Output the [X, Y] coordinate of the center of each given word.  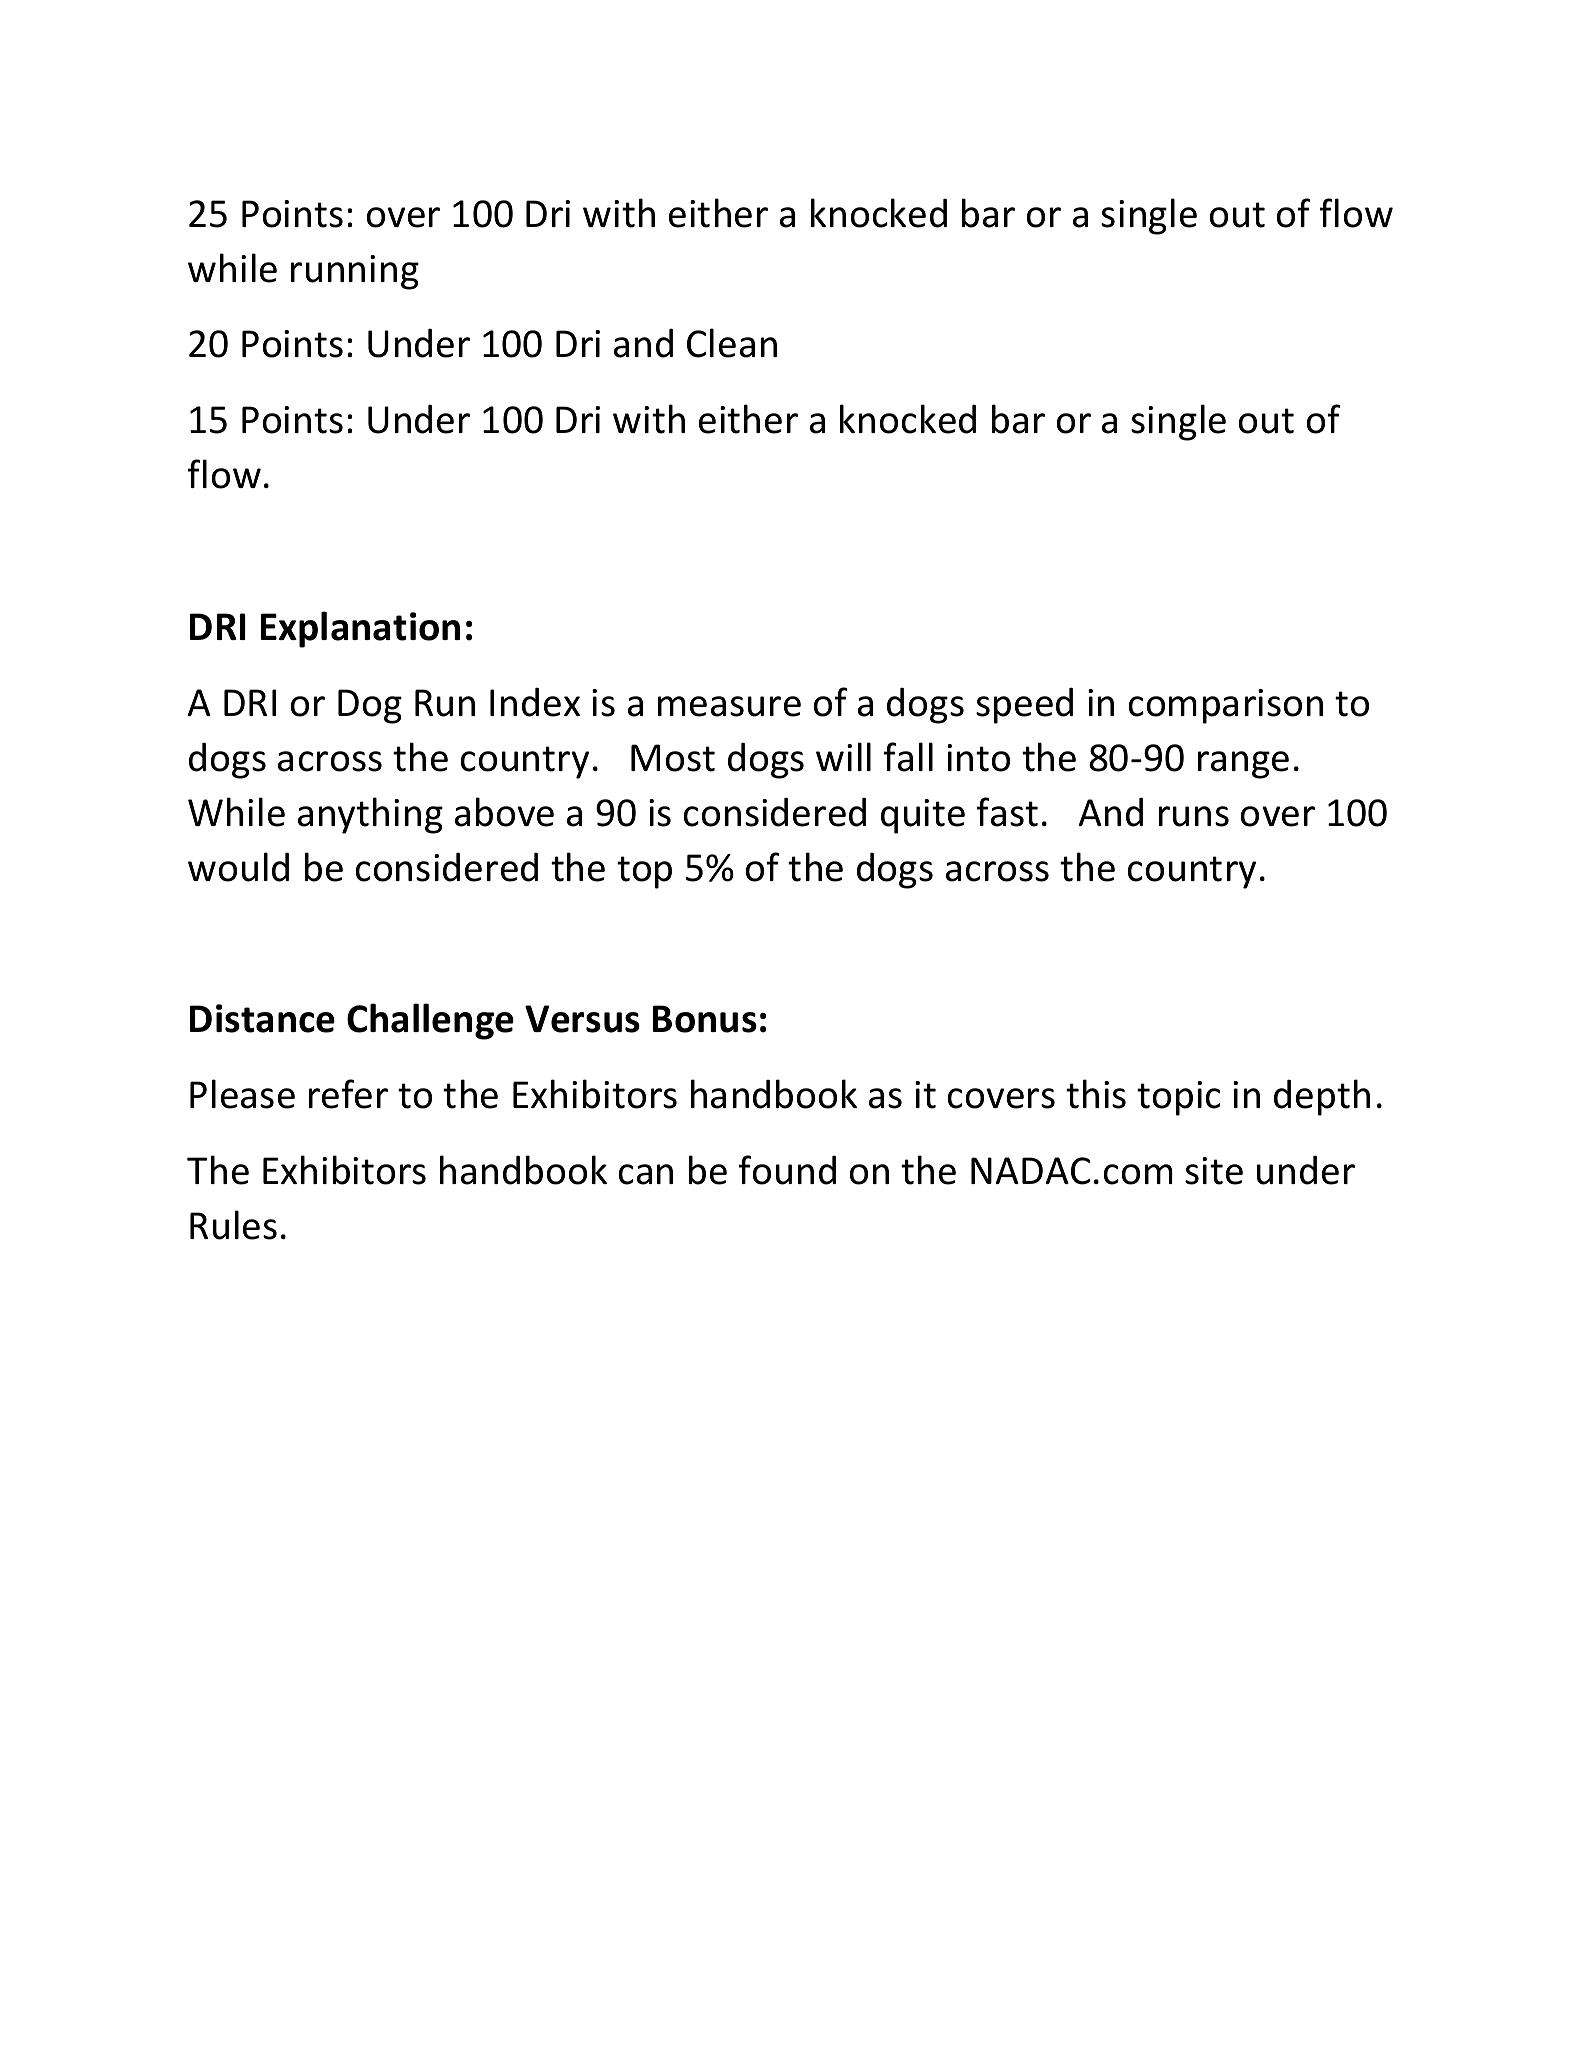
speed [1024, 705]
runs [1194, 816]
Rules [233, 1225]
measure [729, 706]
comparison [1226, 706]
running [355, 272]
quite [923, 816]
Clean [732, 343]
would [238, 867]
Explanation [360, 629]
